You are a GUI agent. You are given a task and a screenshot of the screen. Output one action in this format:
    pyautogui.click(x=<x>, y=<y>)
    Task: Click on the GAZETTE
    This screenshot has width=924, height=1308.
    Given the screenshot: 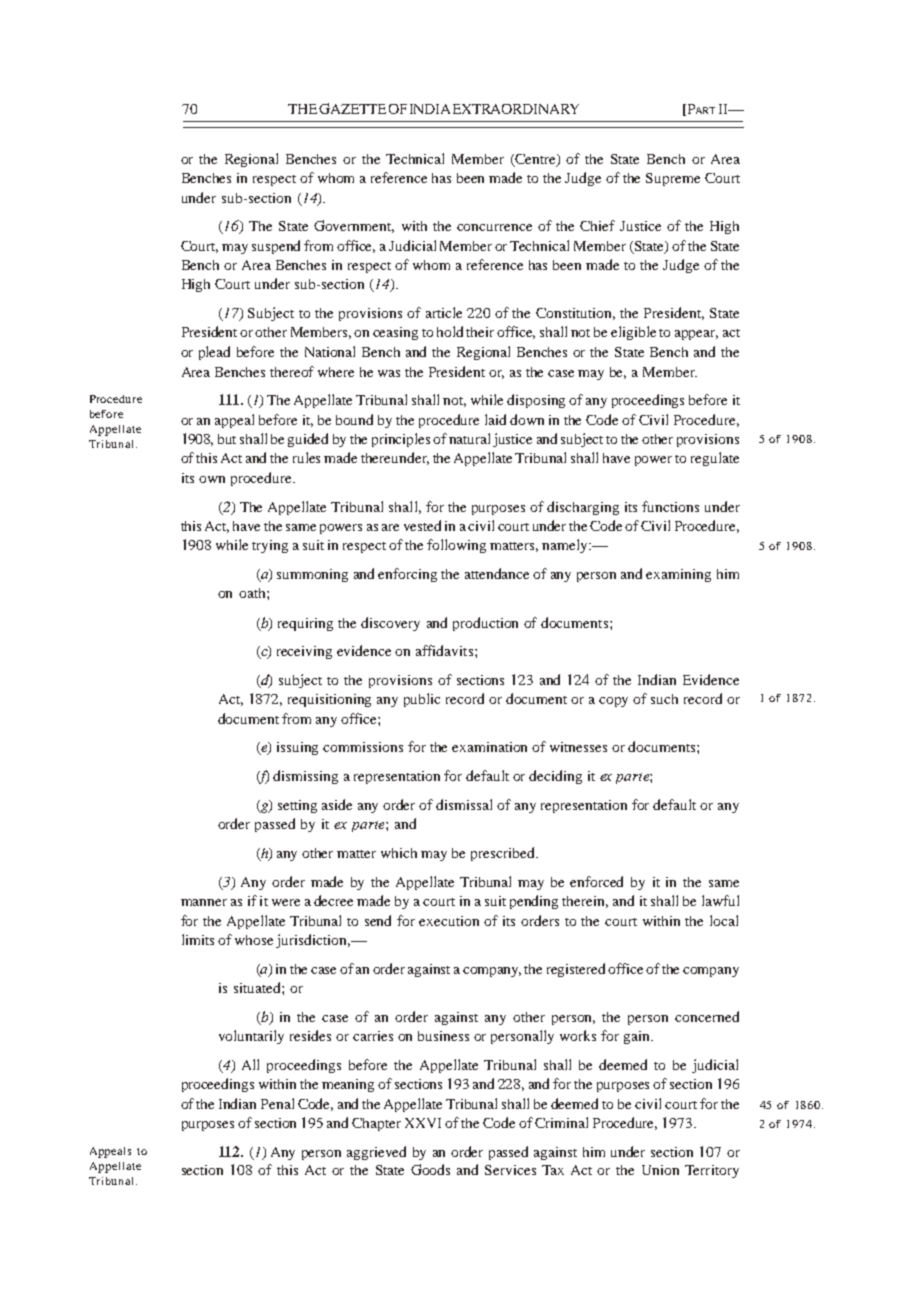 What is the action you would take?
    pyautogui.click(x=352, y=108)
